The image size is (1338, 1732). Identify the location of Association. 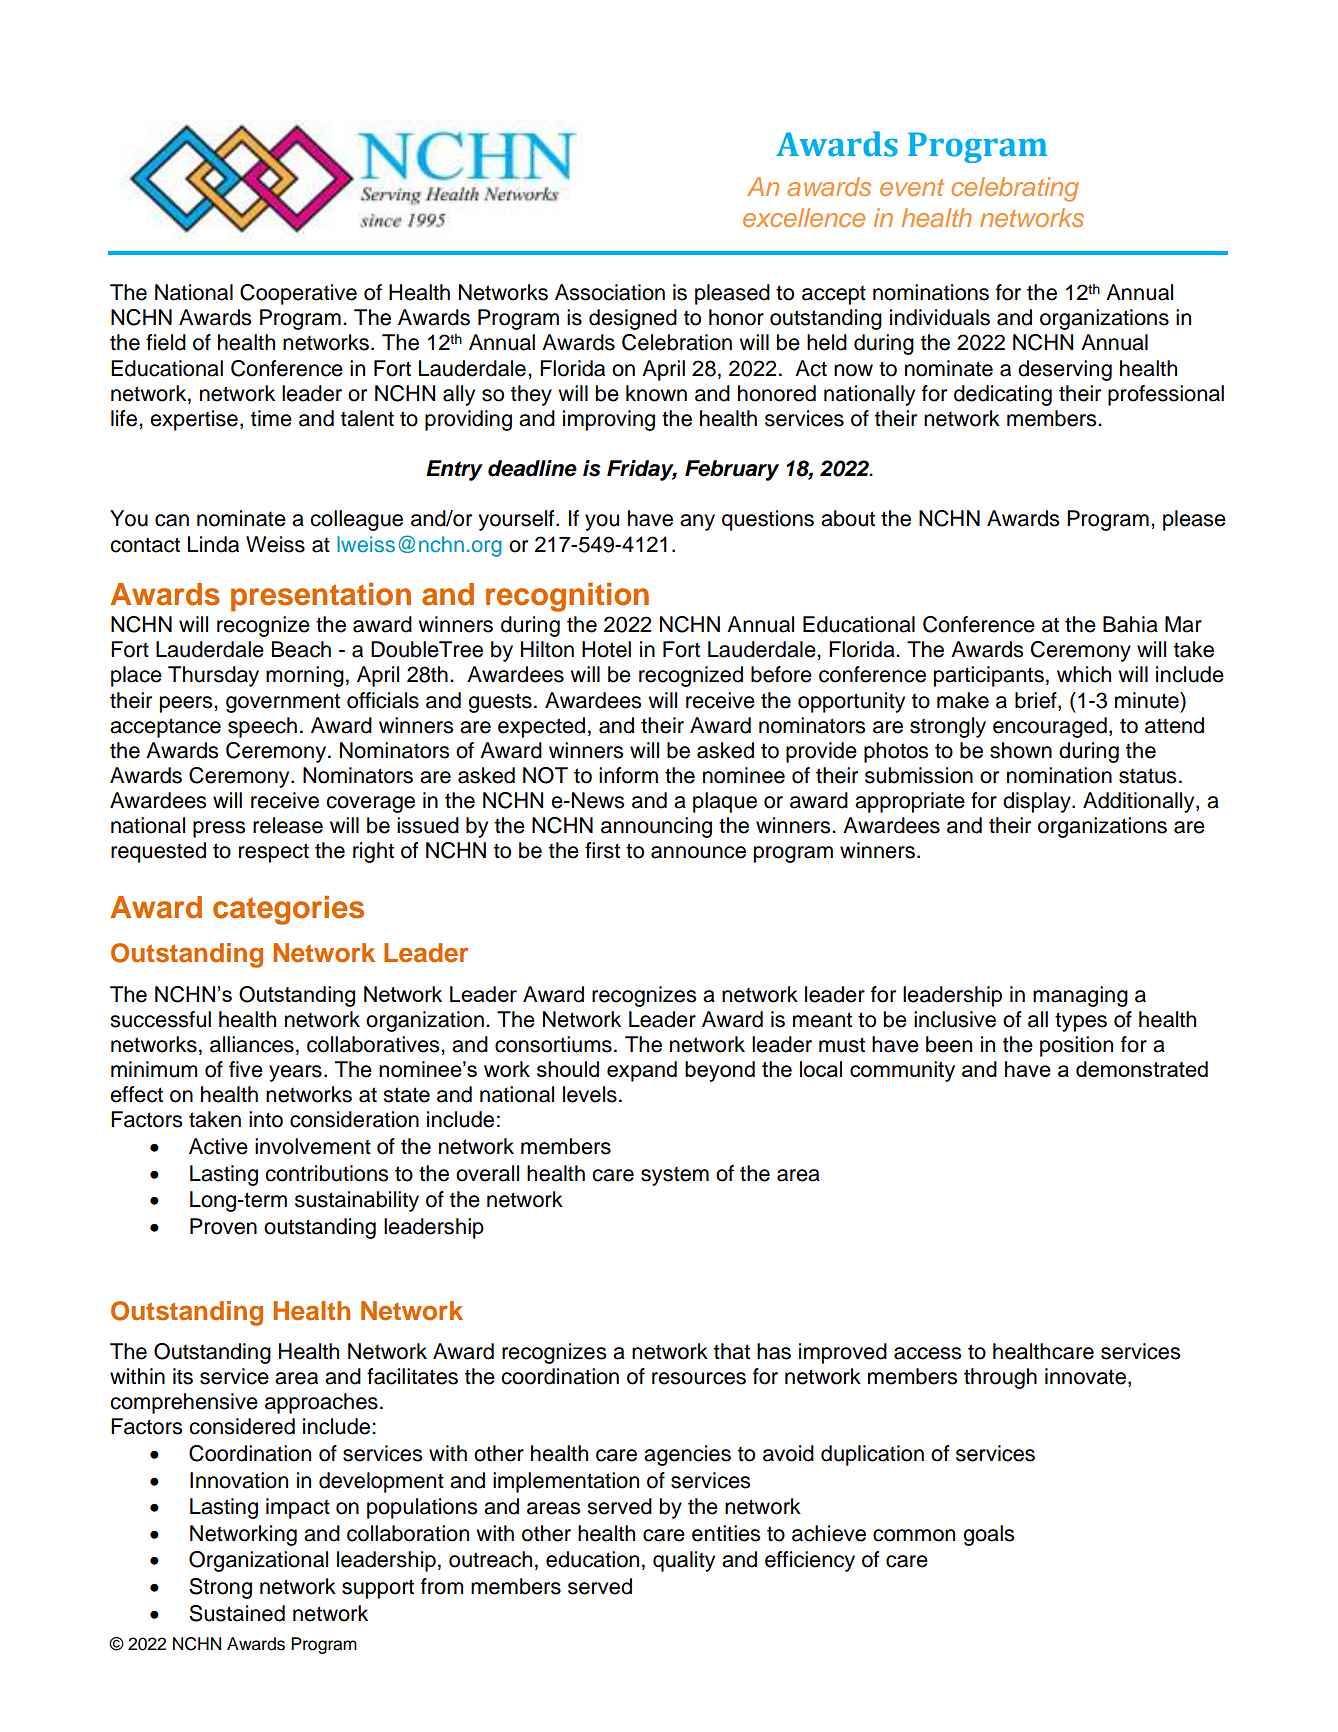
(610, 292).
